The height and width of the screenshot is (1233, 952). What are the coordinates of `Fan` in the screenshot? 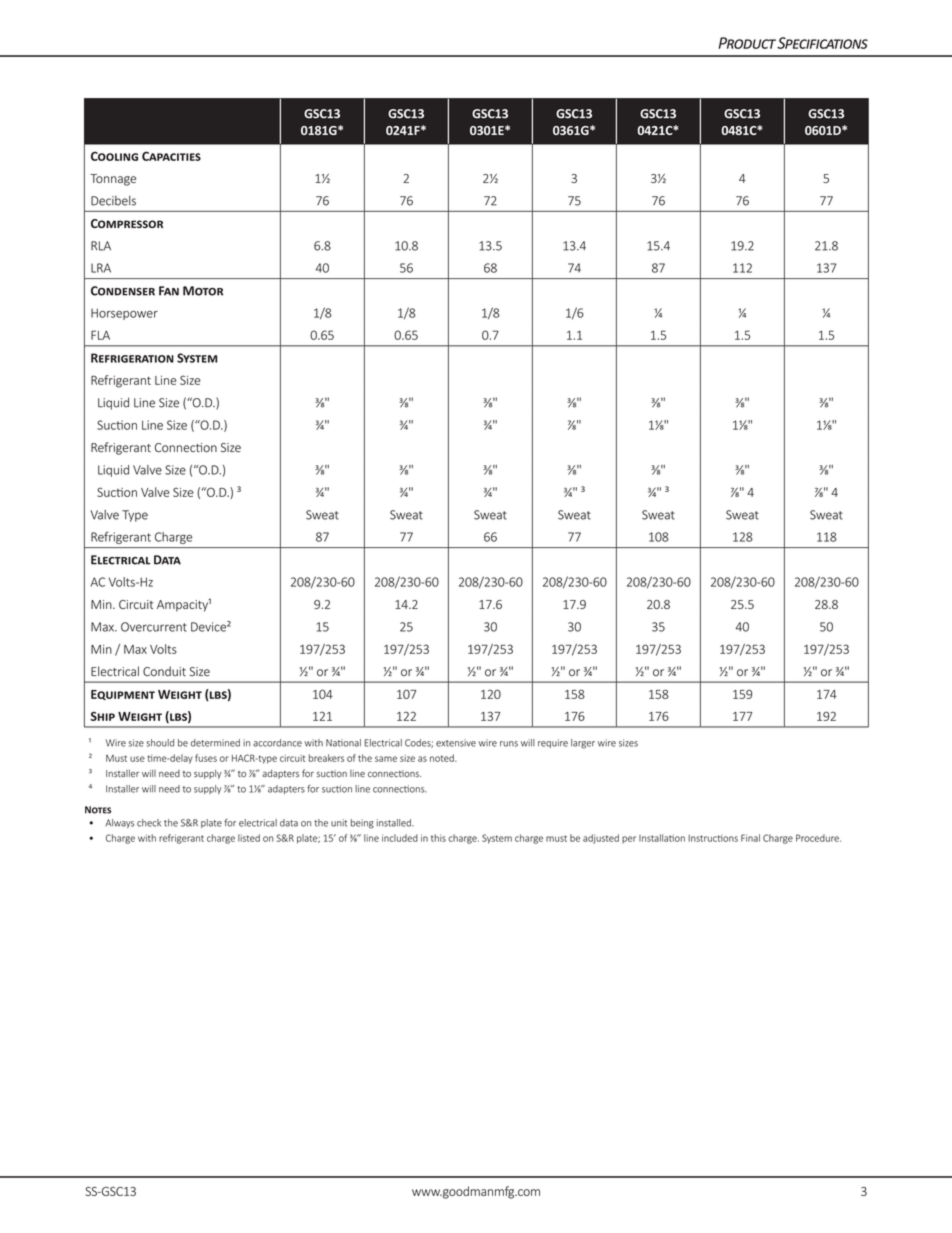 It's located at (169, 291).
